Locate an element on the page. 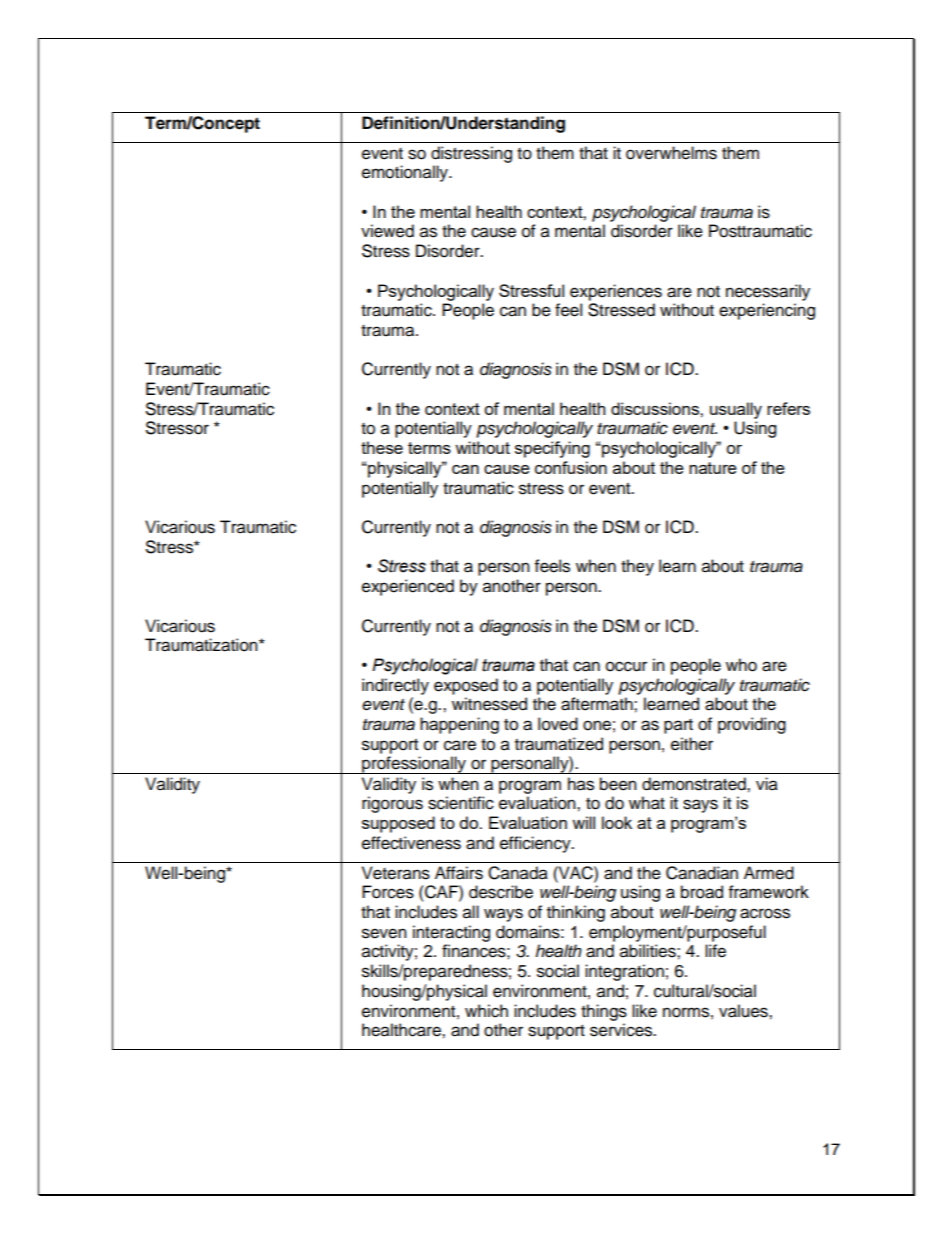  emotionally is located at coordinates (406, 173).
